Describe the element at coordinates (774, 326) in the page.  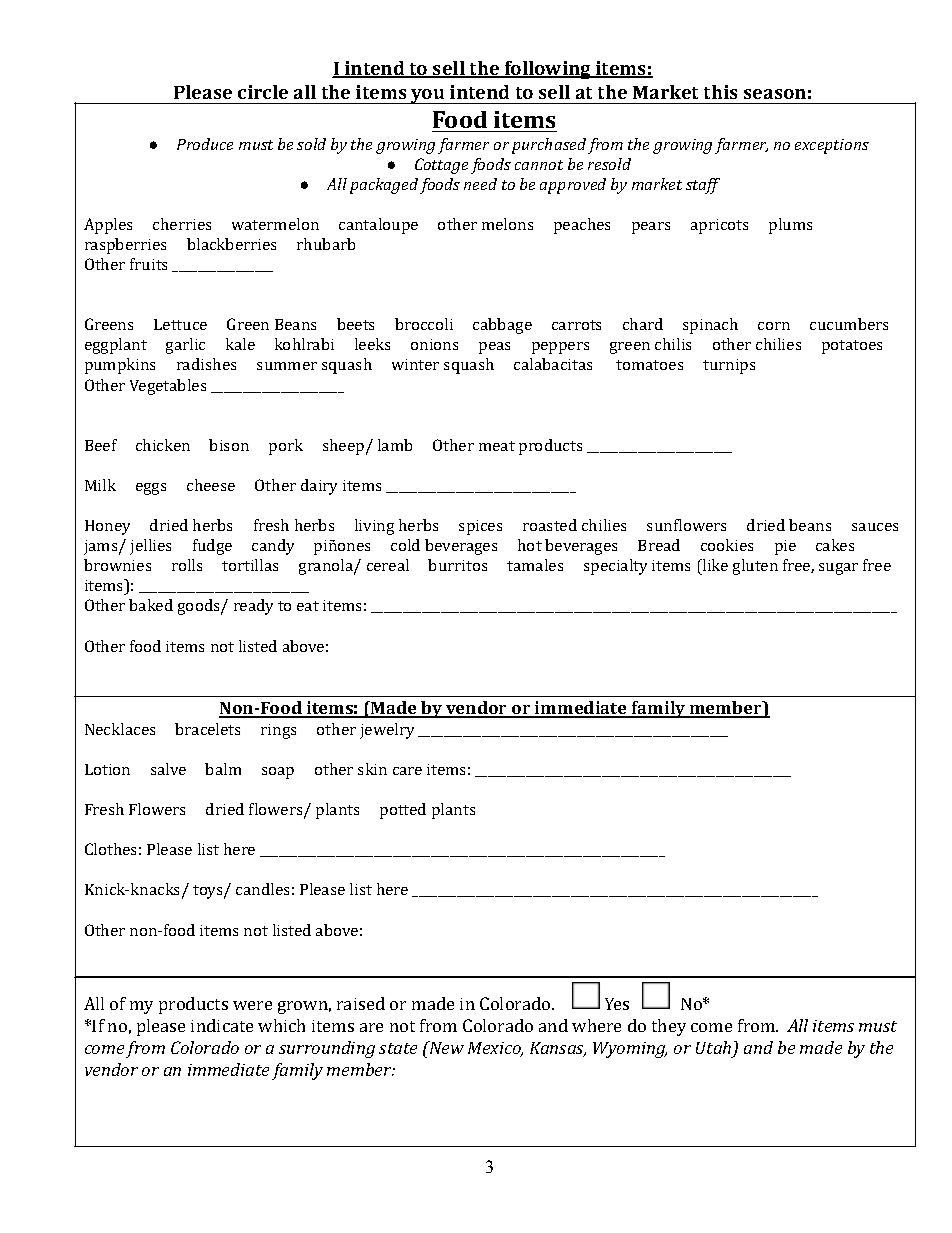
I see `corn` at that location.
